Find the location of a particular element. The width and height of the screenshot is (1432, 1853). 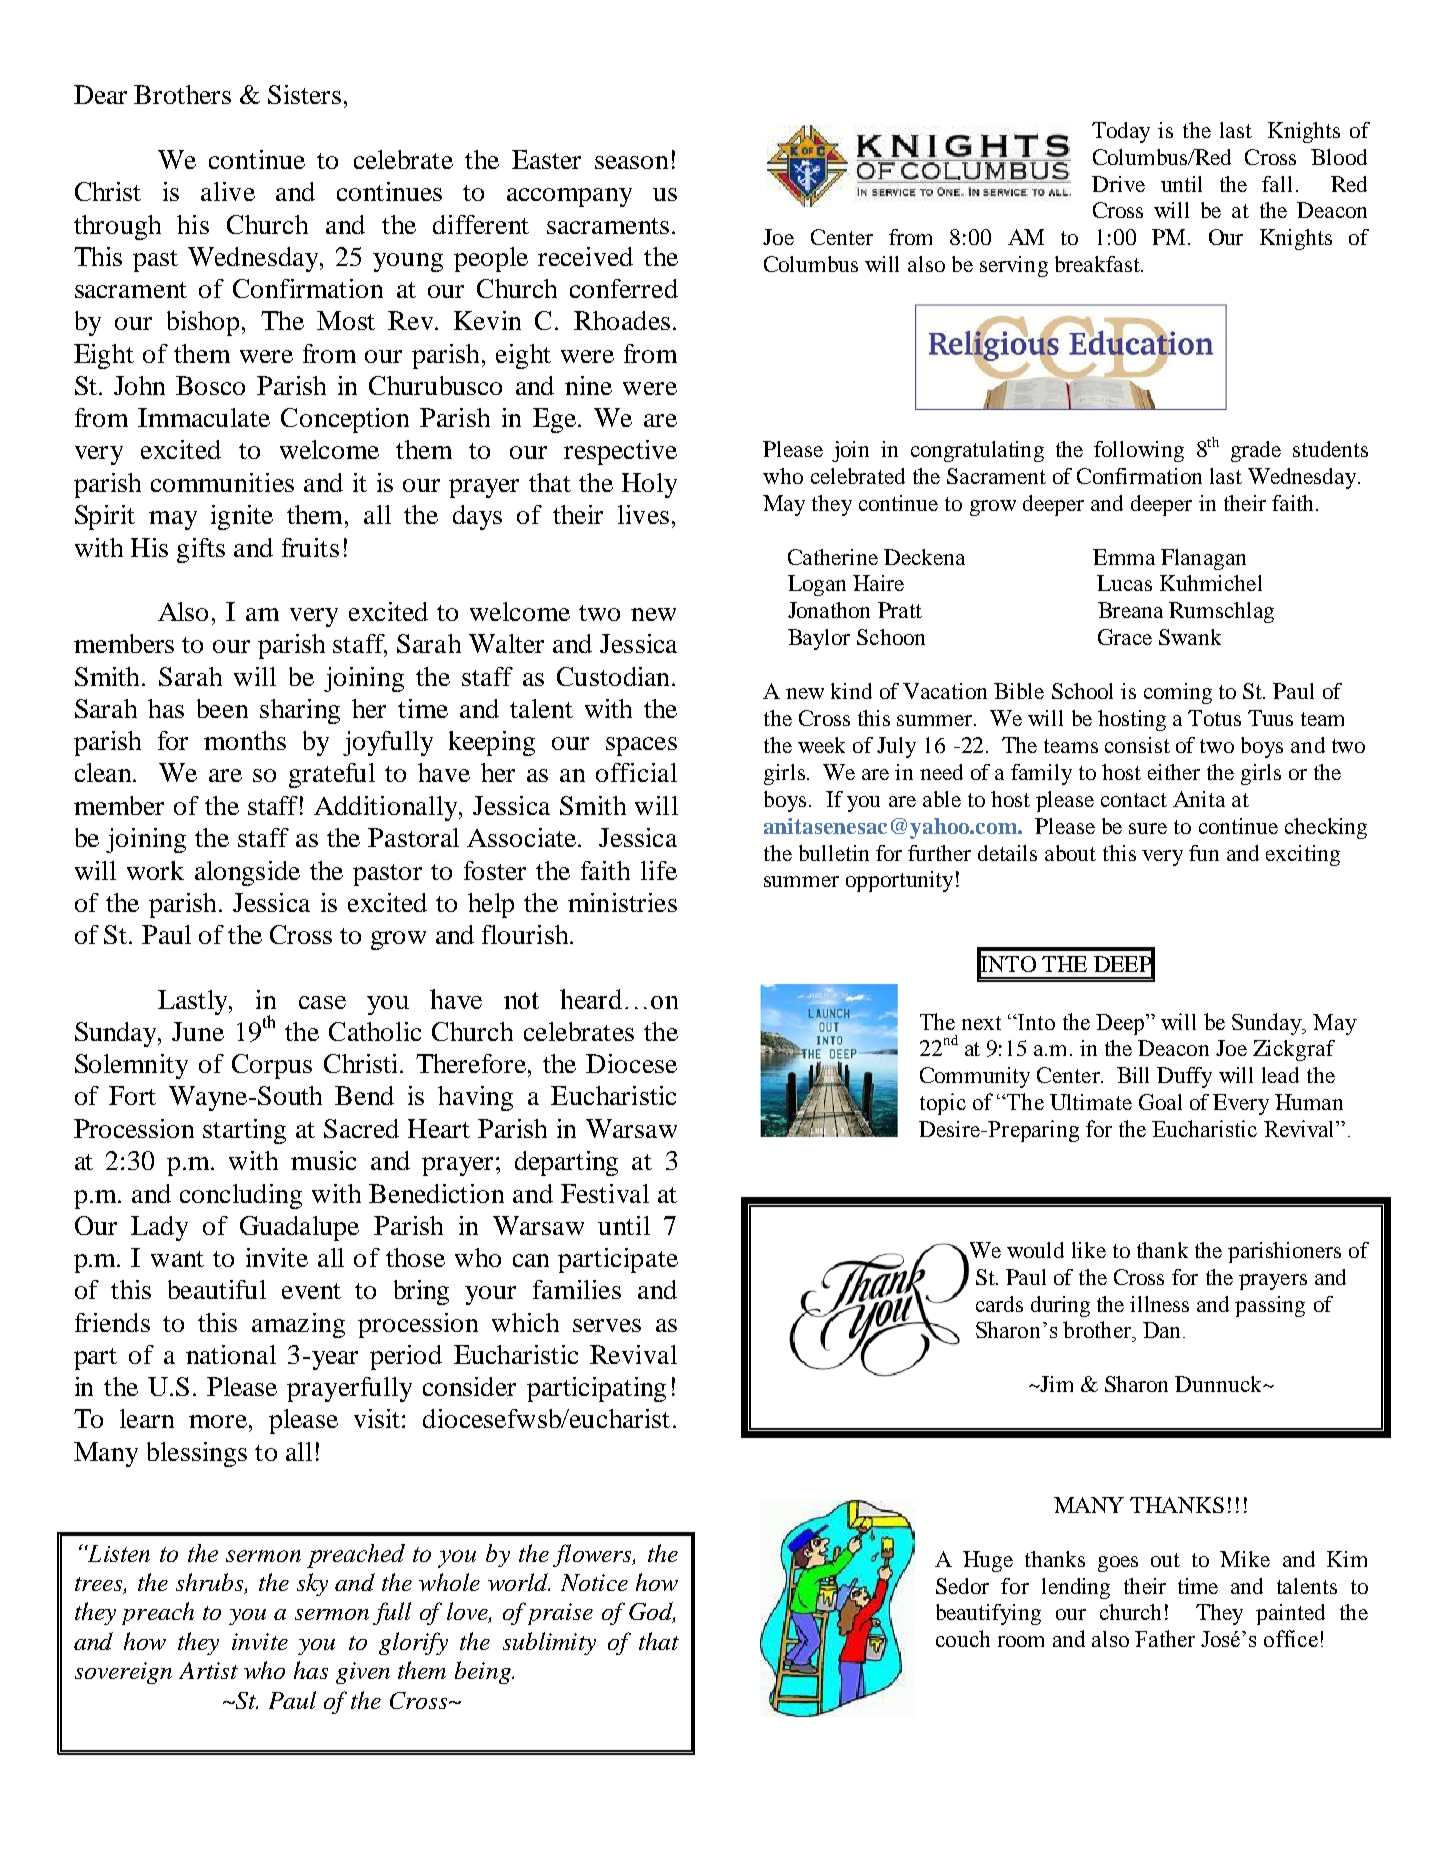

beautiful is located at coordinates (217, 1289).
